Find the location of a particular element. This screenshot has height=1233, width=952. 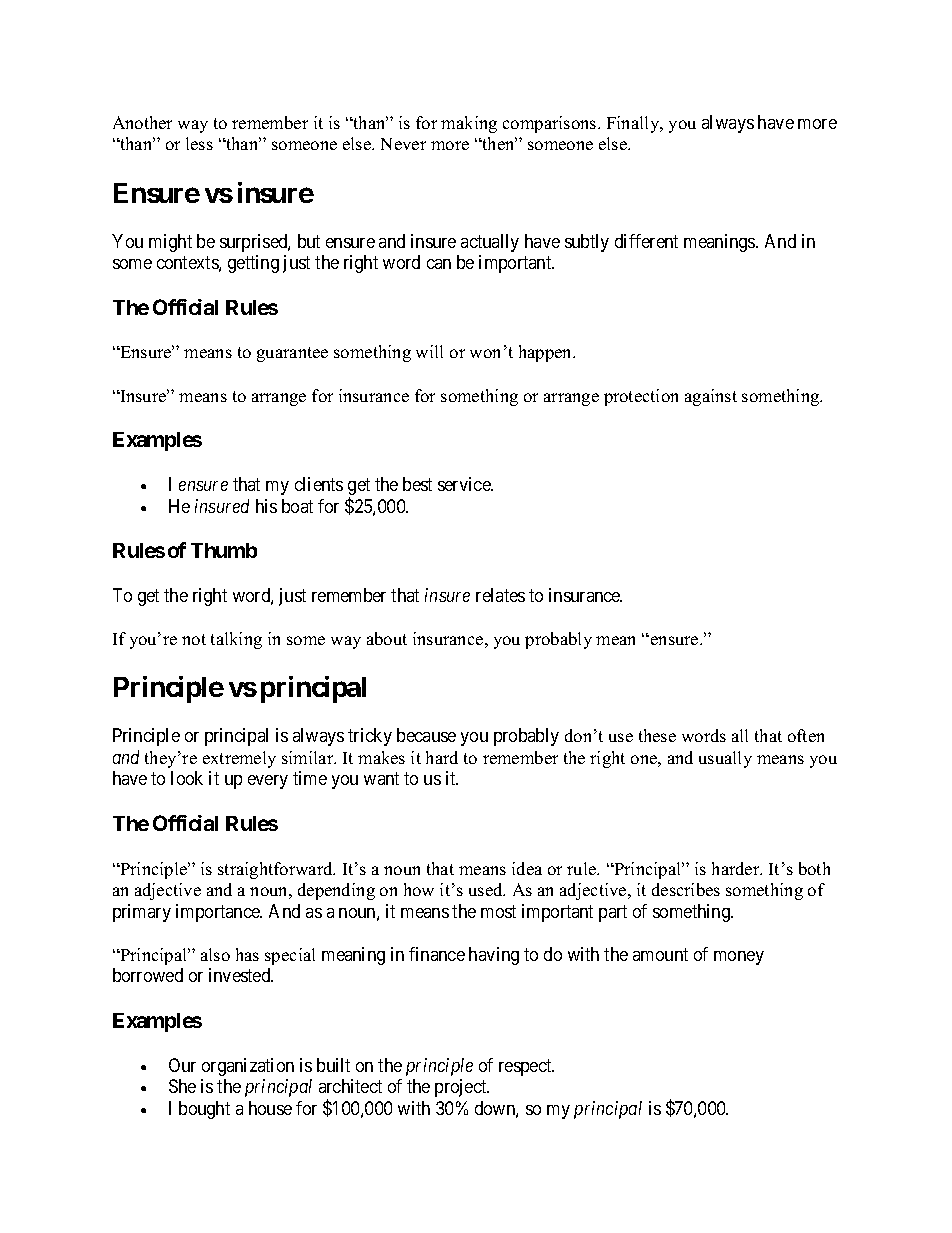

importance is located at coordinates (219, 913).
